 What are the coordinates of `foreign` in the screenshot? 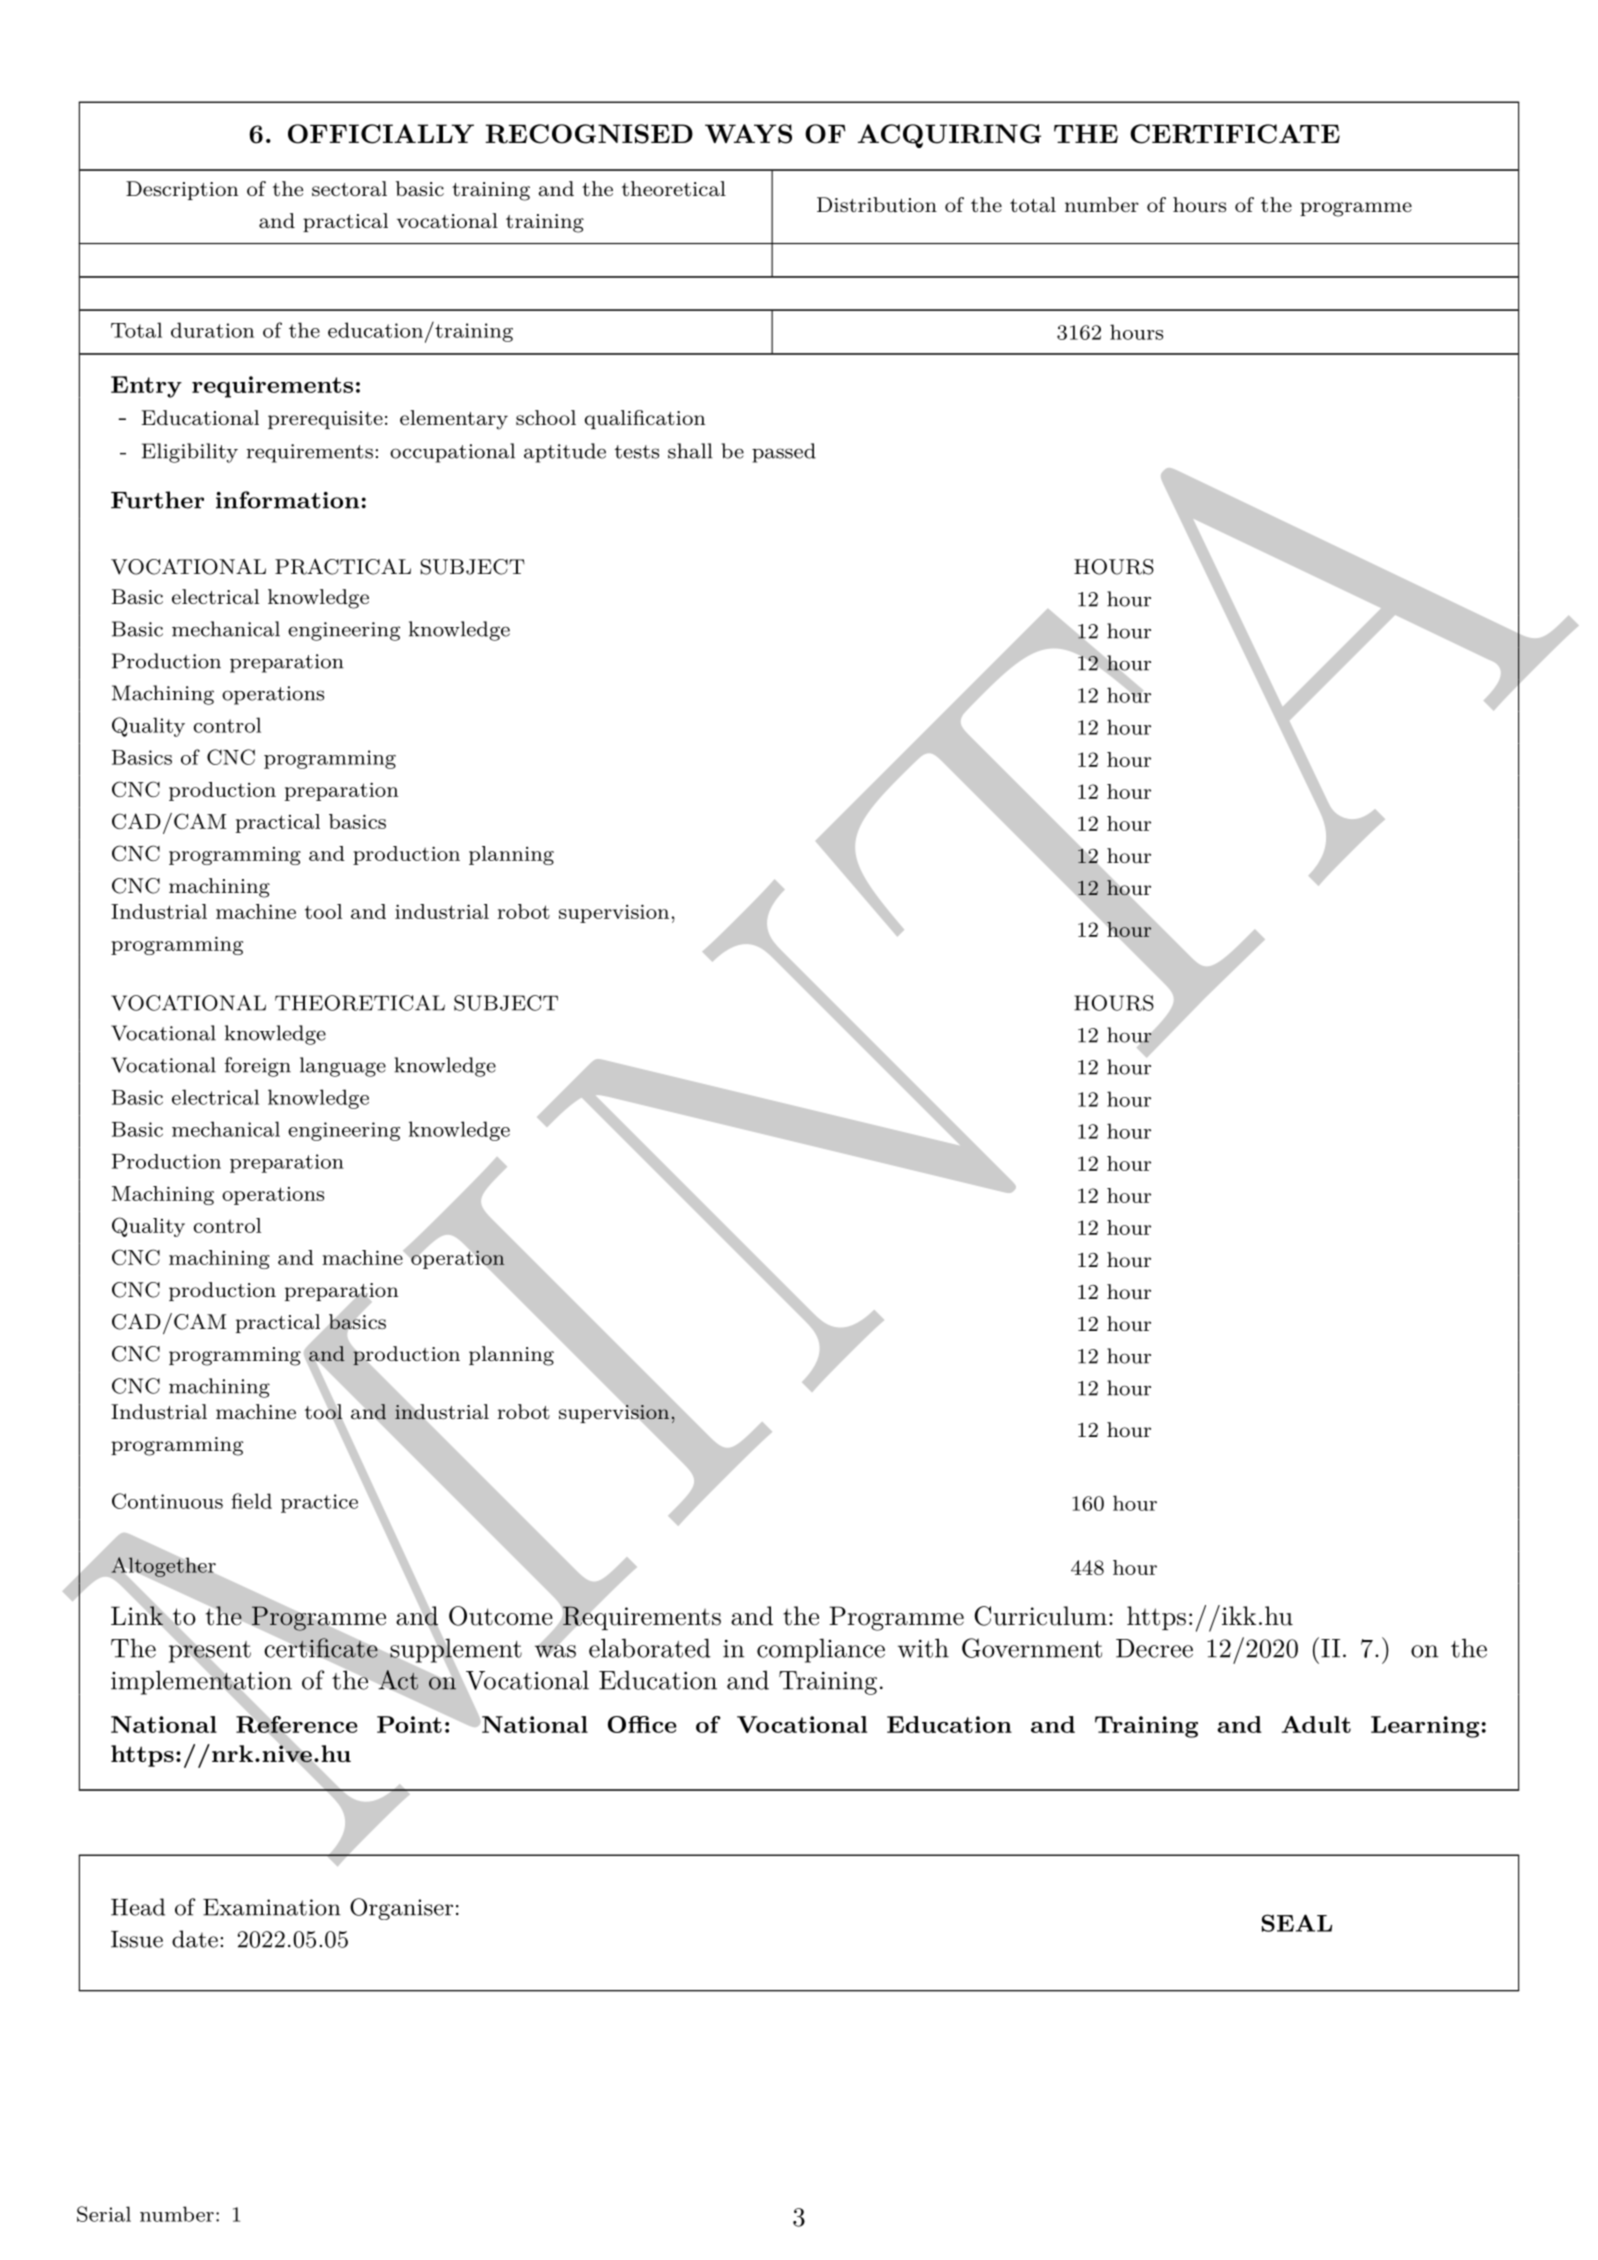 It's located at (258, 1067).
